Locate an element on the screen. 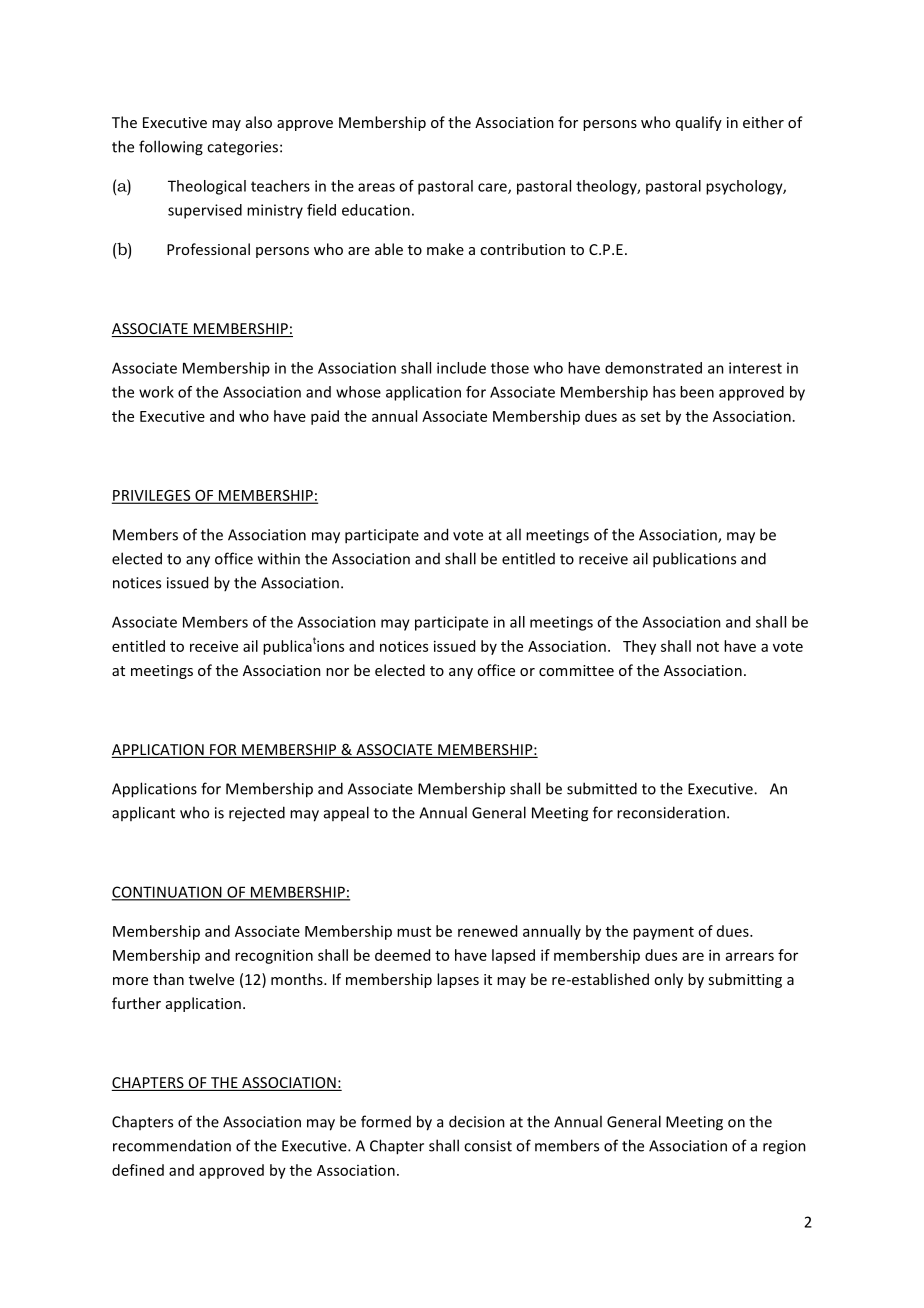 The image size is (924, 1308). reconsideration is located at coordinates (671, 812).
